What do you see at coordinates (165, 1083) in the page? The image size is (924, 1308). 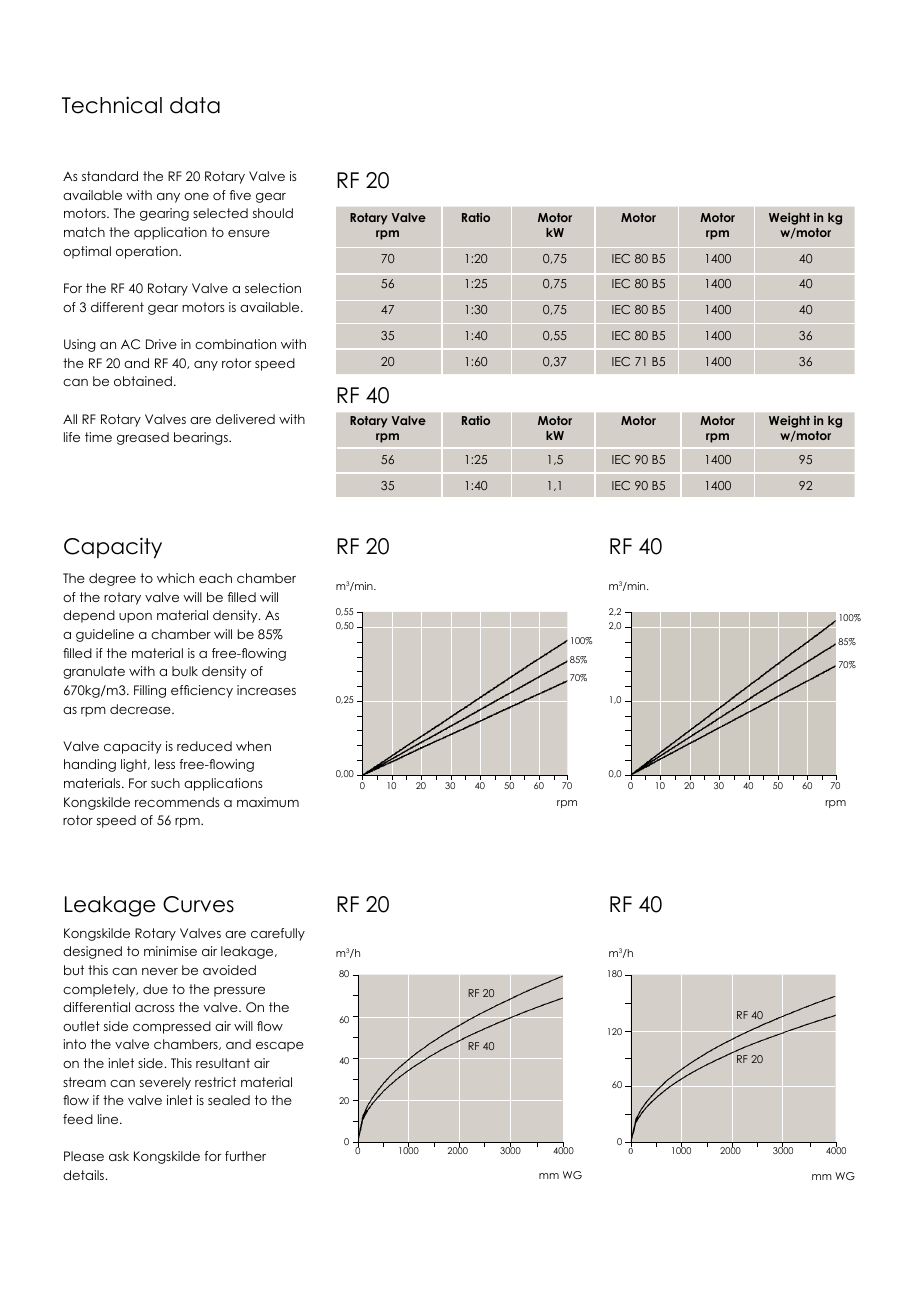 I see `severely` at bounding box center [165, 1083].
